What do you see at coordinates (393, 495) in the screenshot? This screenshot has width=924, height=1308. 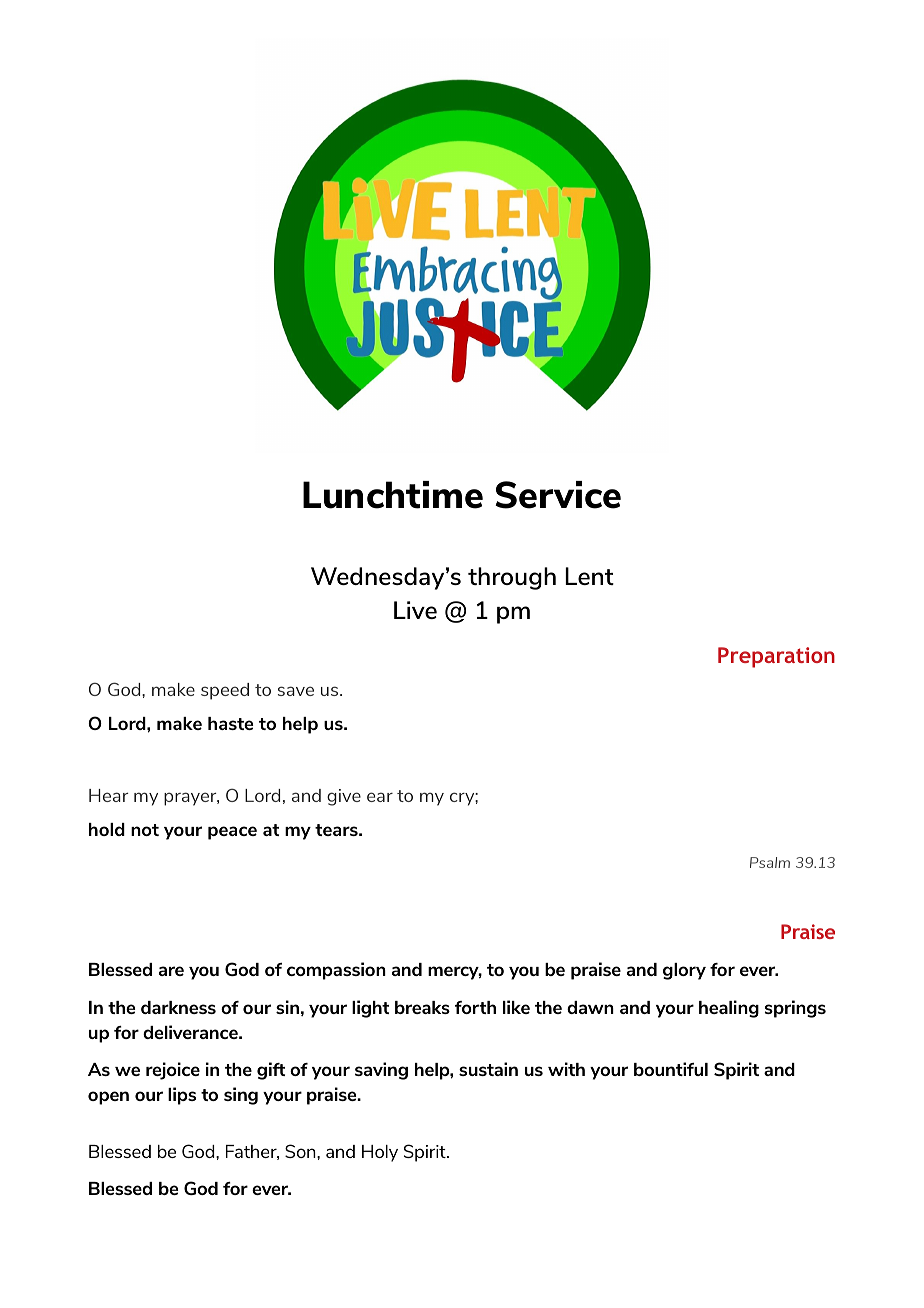 I see `Lunchtime` at bounding box center [393, 495].
